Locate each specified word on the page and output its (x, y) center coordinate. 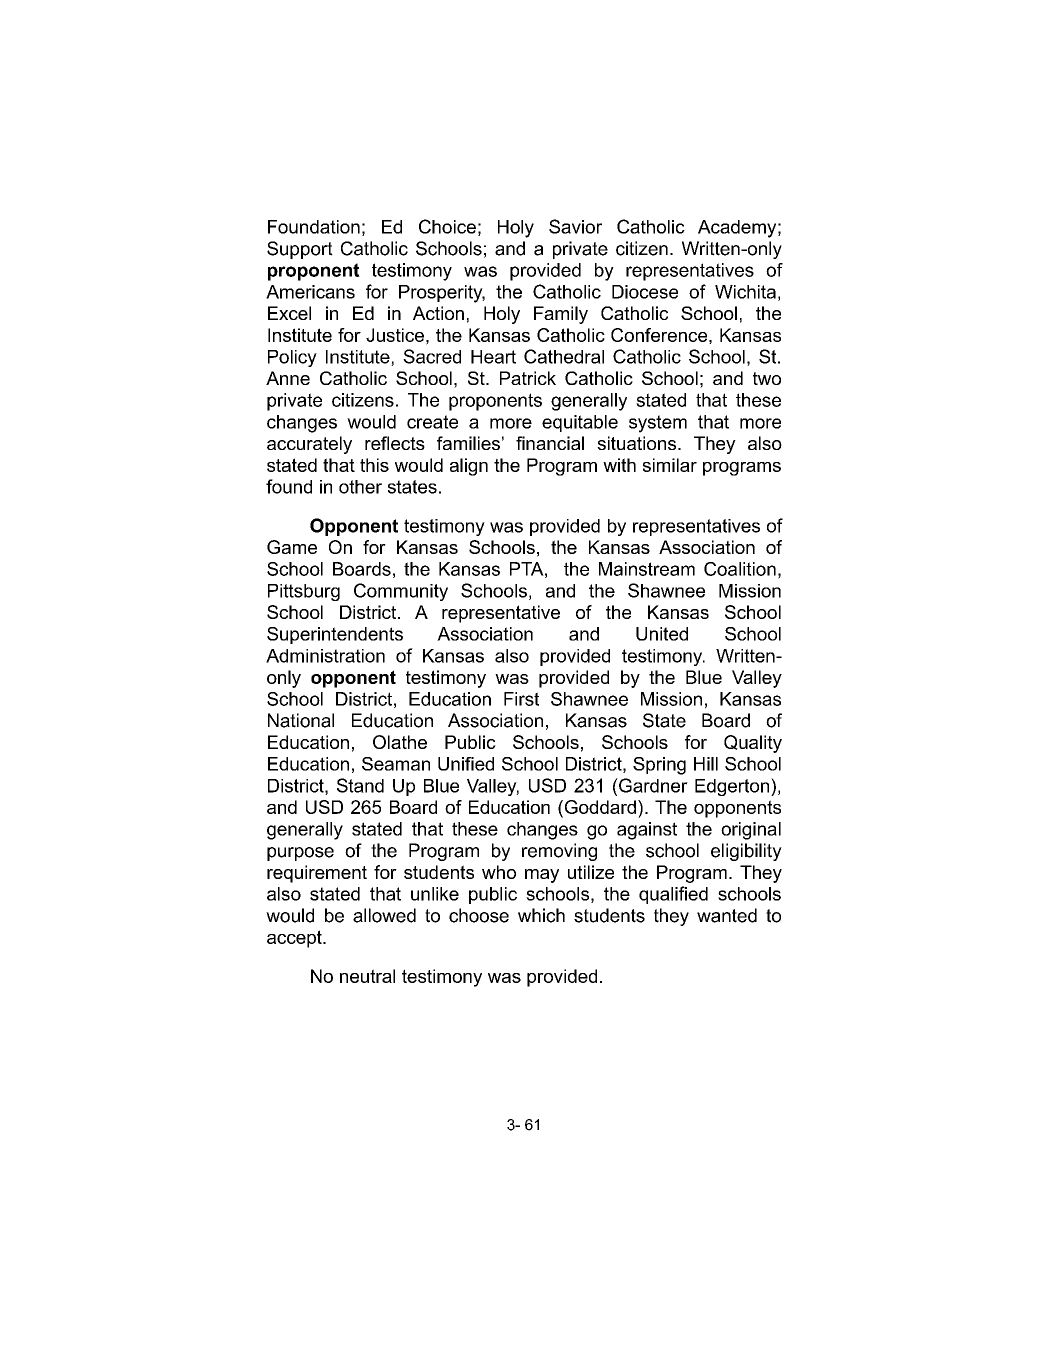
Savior (575, 226)
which (541, 915)
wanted (727, 915)
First (521, 699)
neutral (367, 976)
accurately (309, 445)
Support (300, 250)
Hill (706, 764)
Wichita (745, 292)
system (658, 424)
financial (550, 443)
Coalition (740, 569)
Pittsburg (304, 592)
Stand (360, 785)
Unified (466, 764)
